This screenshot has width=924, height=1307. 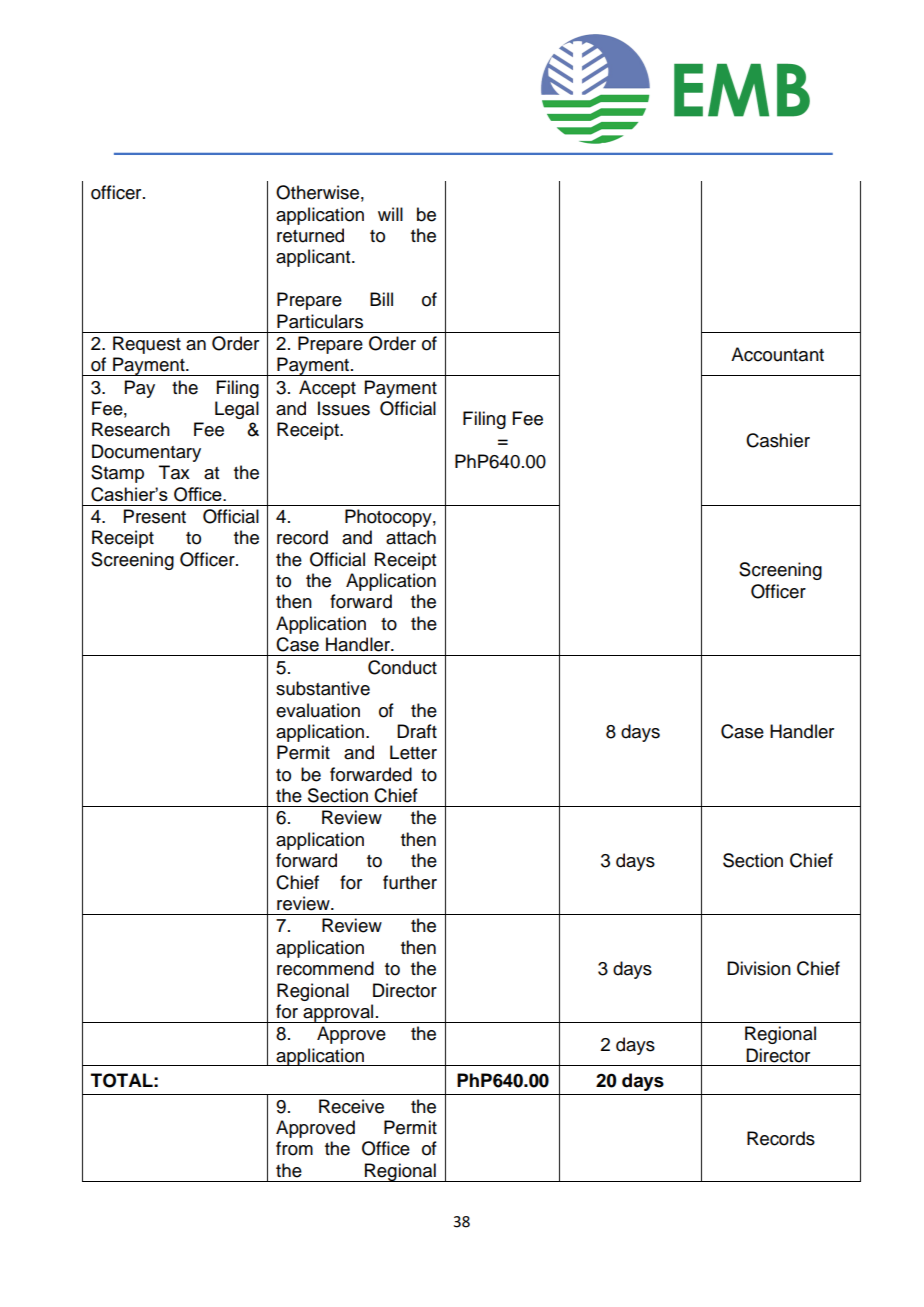 What do you see at coordinates (410, 882) in the screenshot?
I see `further` at bounding box center [410, 882].
